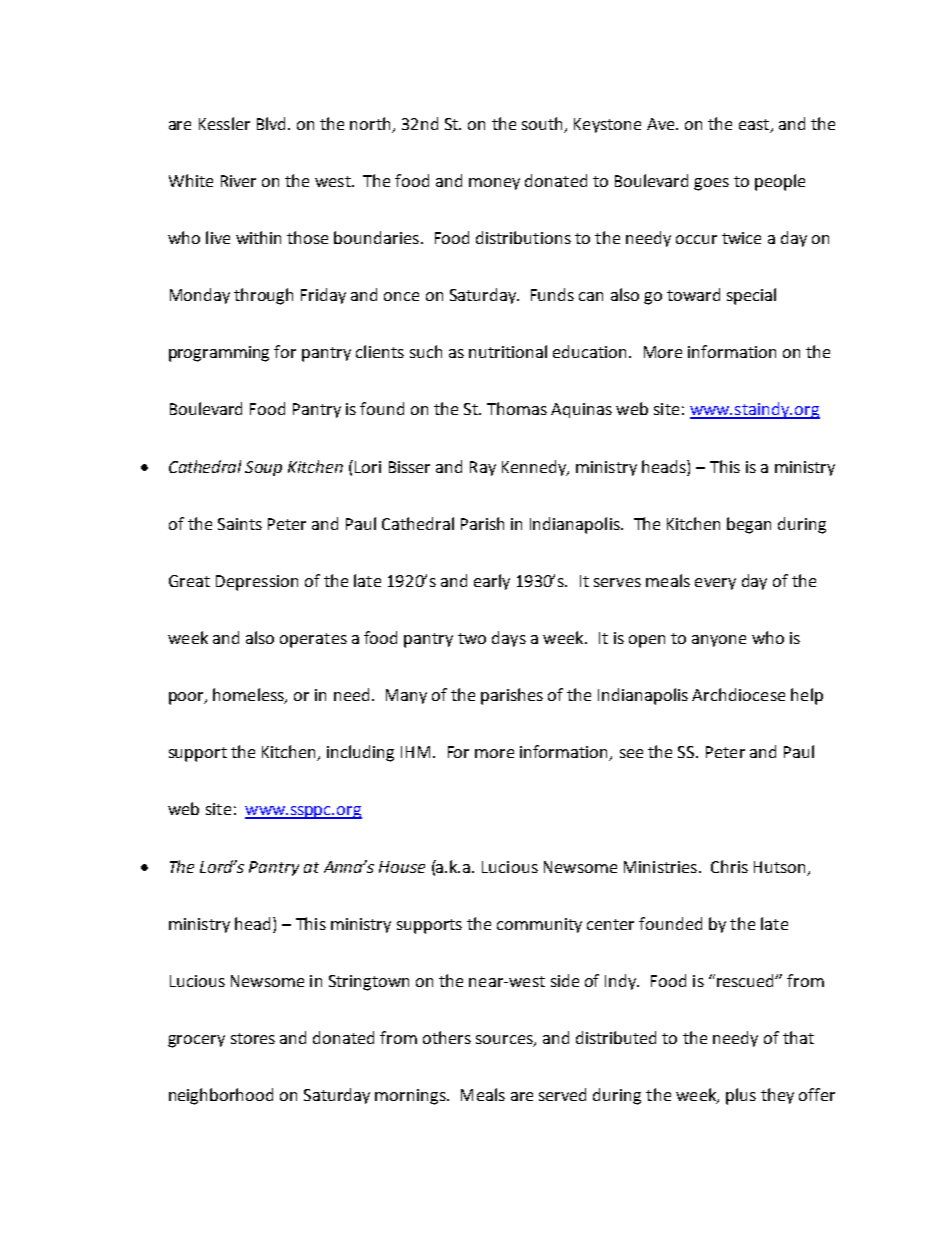 This document has height=1233, width=952. I want to click on Depression, so click(257, 583).
